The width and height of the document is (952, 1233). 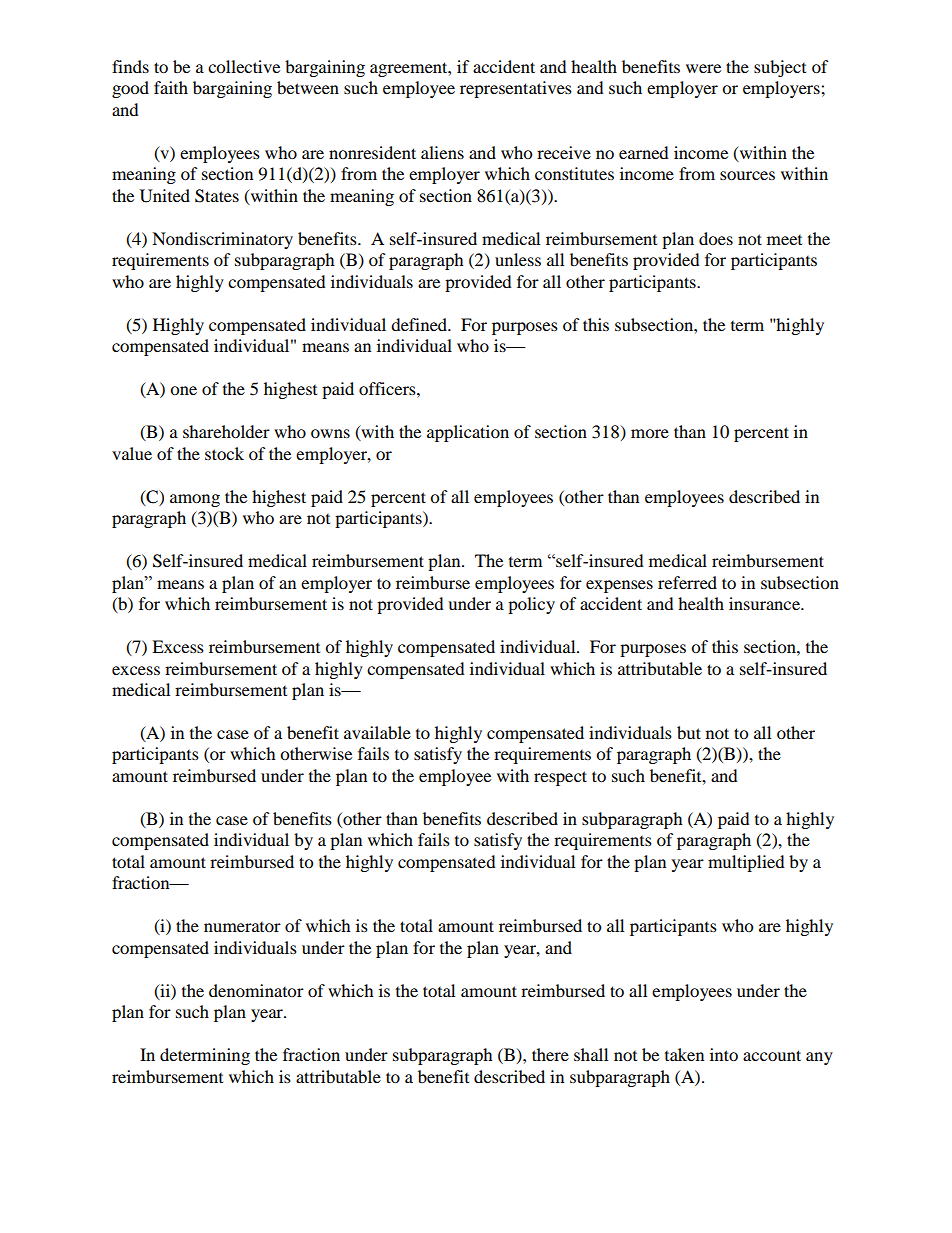 What do you see at coordinates (550, 1054) in the document?
I see `there` at bounding box center [550, 1054].
